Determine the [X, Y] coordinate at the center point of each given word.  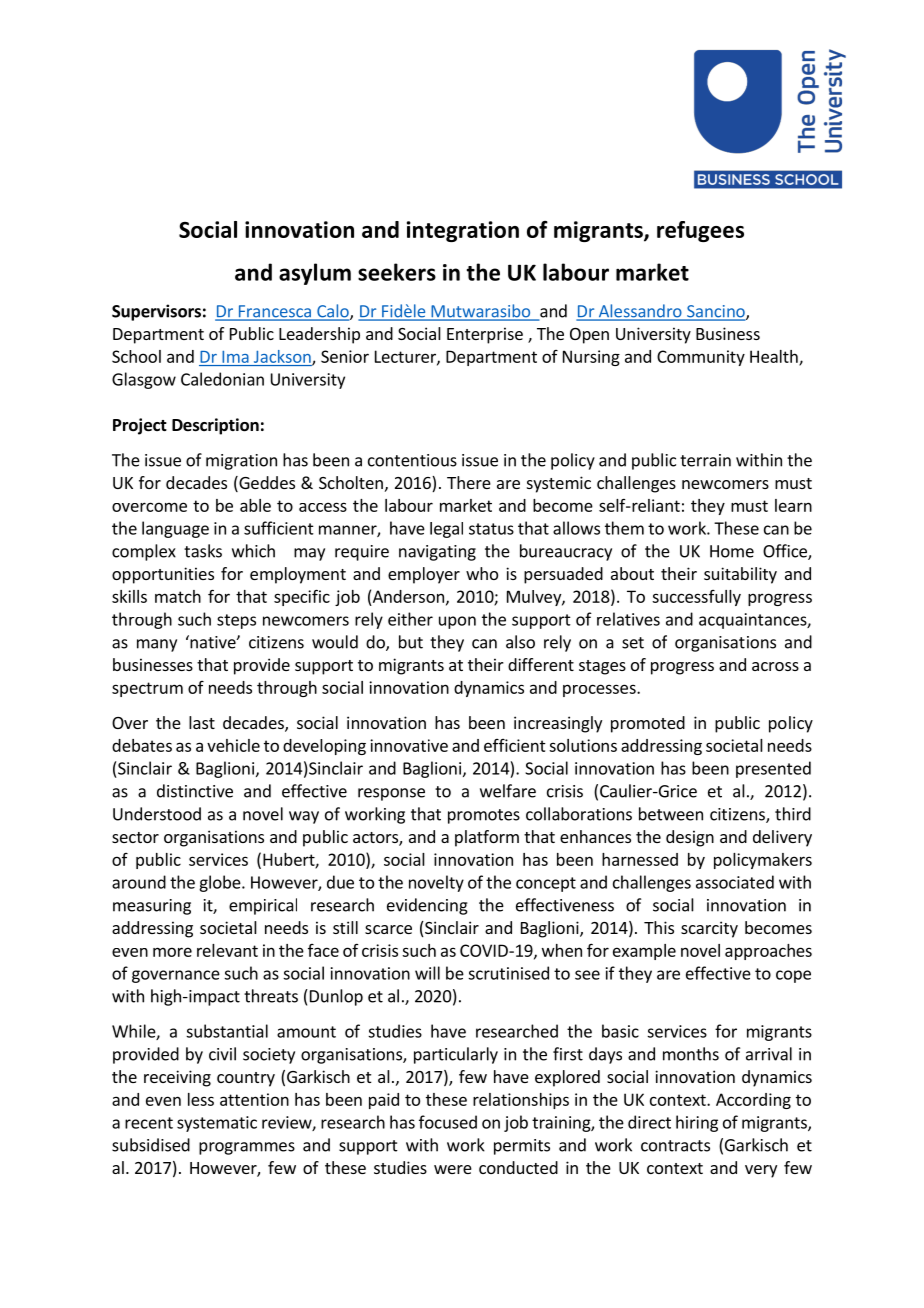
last [202, 722]
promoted [648, 724]
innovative [409, 745]
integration [463, 231]
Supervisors [156, 312]
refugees [700, 231]
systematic [217, 1124]
